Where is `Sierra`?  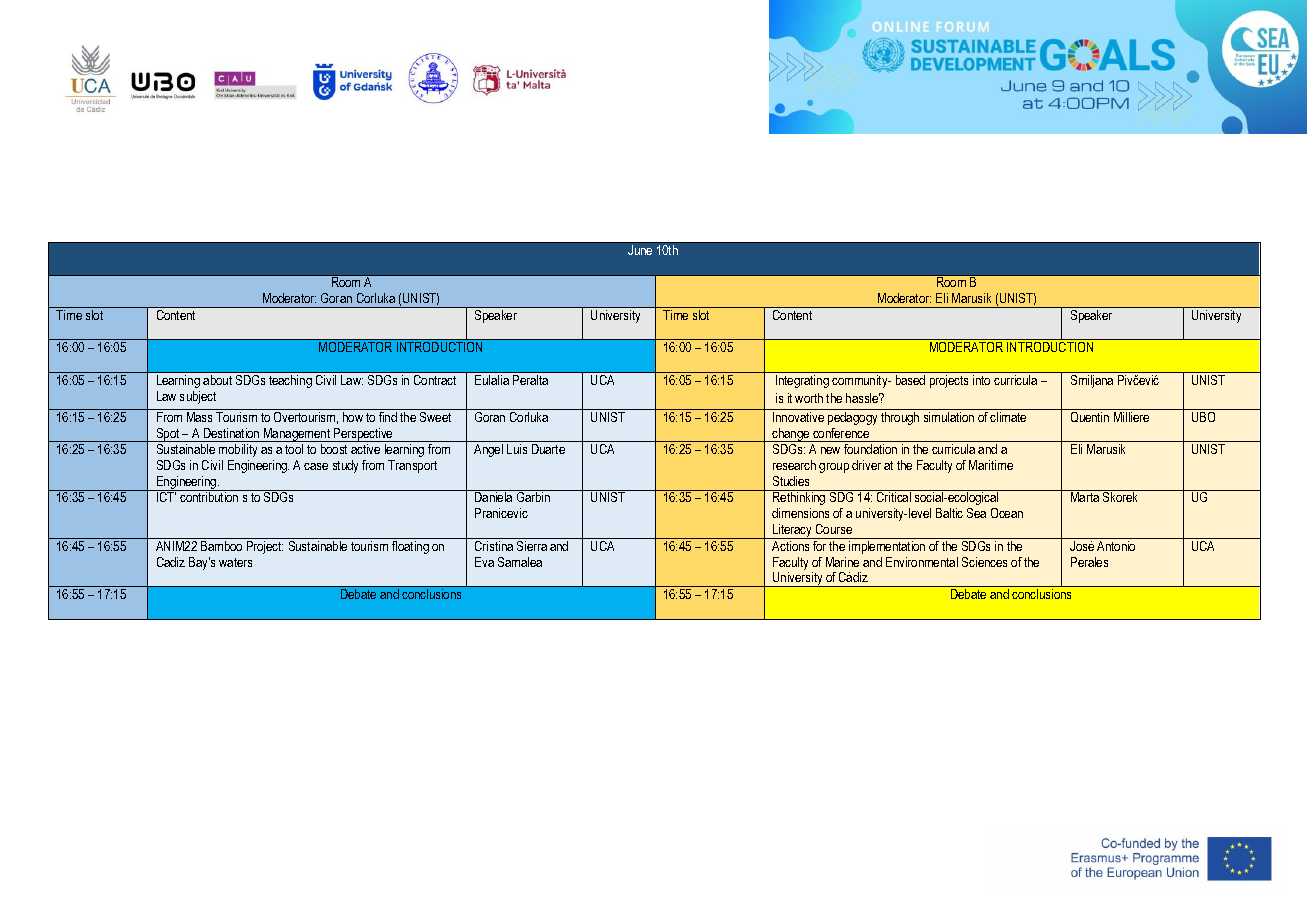 Sierra is located at coordinates (532, 546).
